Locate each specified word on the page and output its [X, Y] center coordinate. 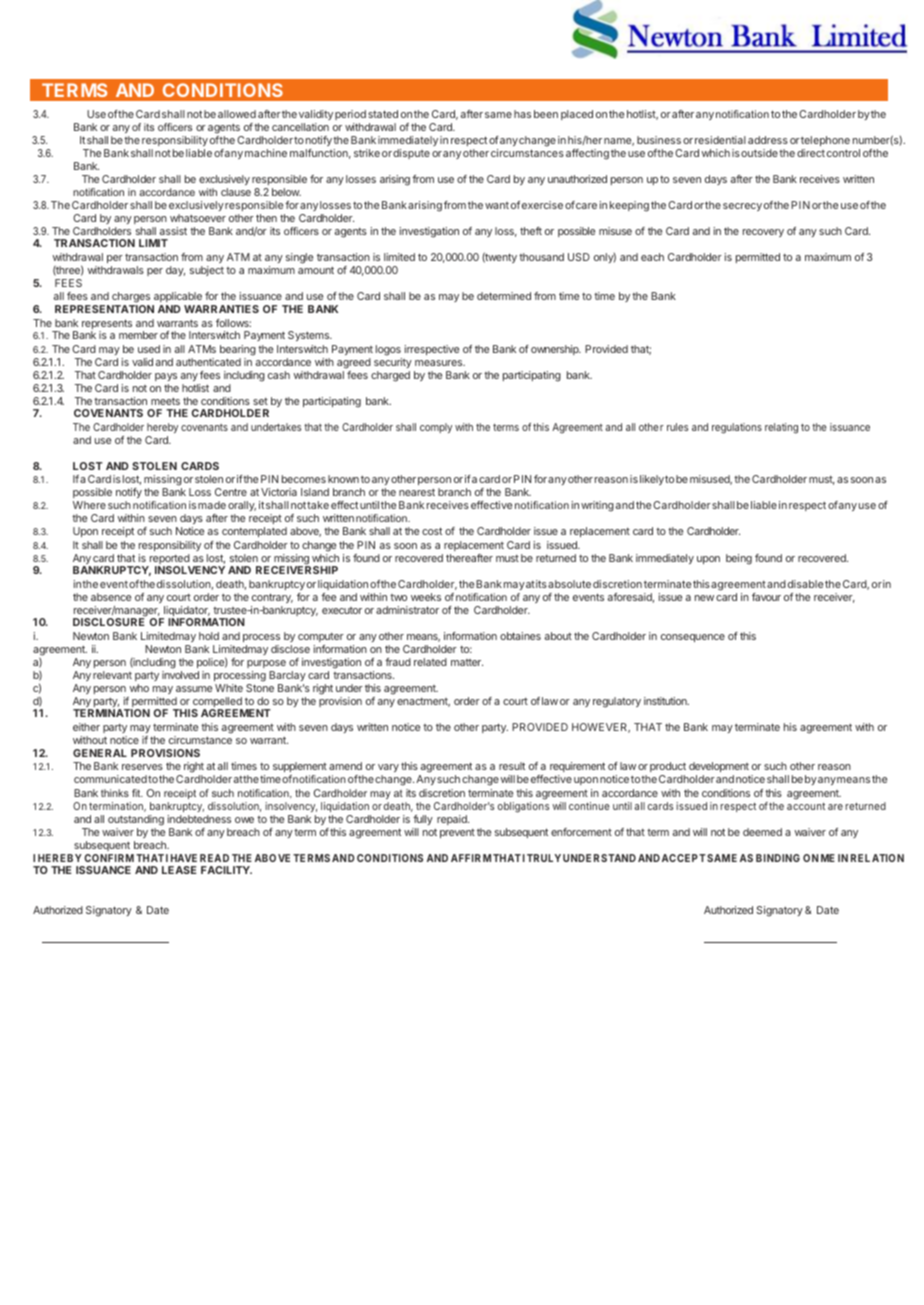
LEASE [179, 870]
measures [440, 363]
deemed [762, 832]
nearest [417, 492]
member [138, 335]
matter [467, 662]
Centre [231, 492]
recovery [763, 233]
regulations [737, 428]
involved [180, 675]
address [768, 140]
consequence [693, 638]
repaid [453, 820]
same [498, 115]
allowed [237, 114]
